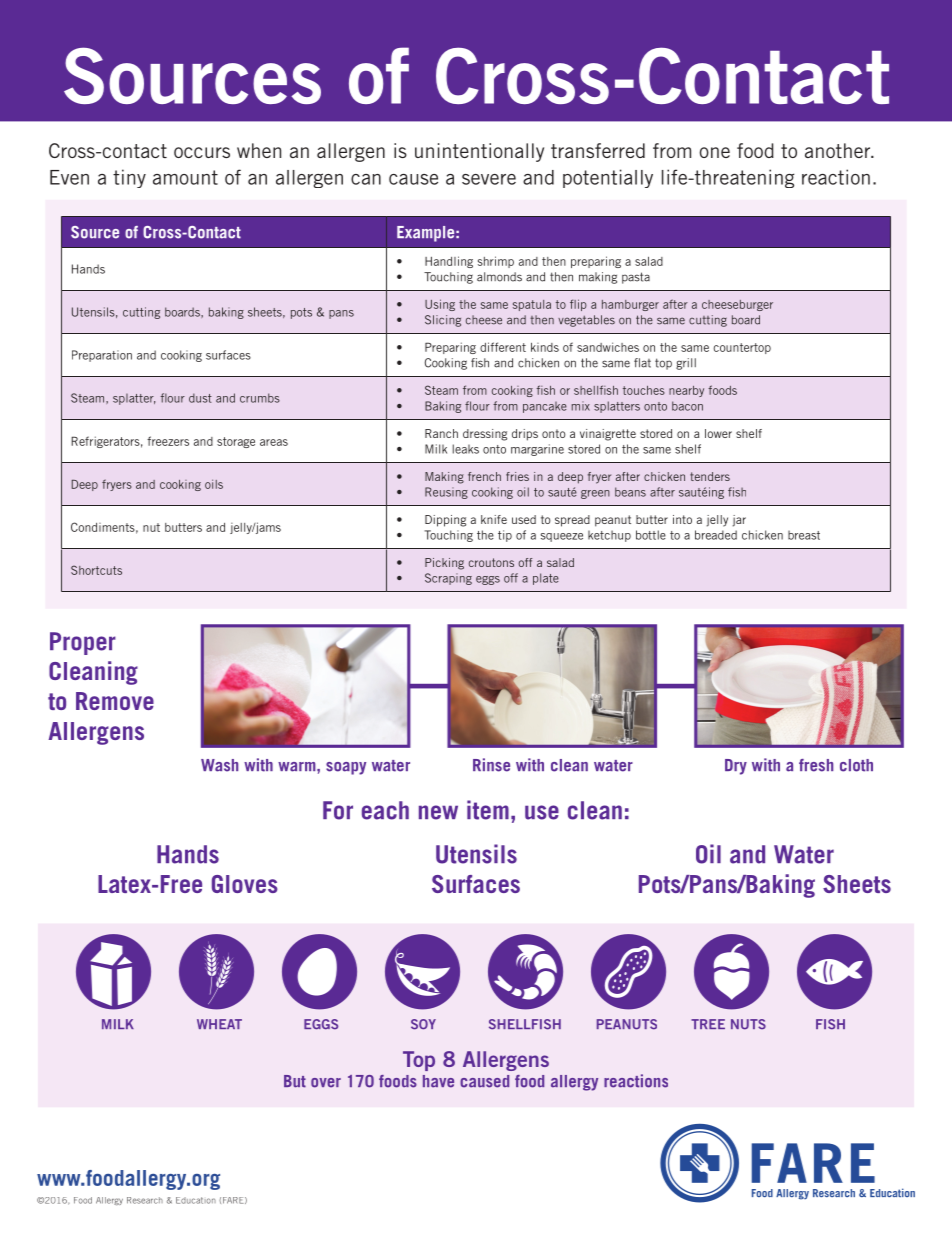 The width and height of the screenshot is (952, 1233). What do you see at coordinates (219, 765) in the screenshot?
I see `Wash` at bounding box center [219, 765].
